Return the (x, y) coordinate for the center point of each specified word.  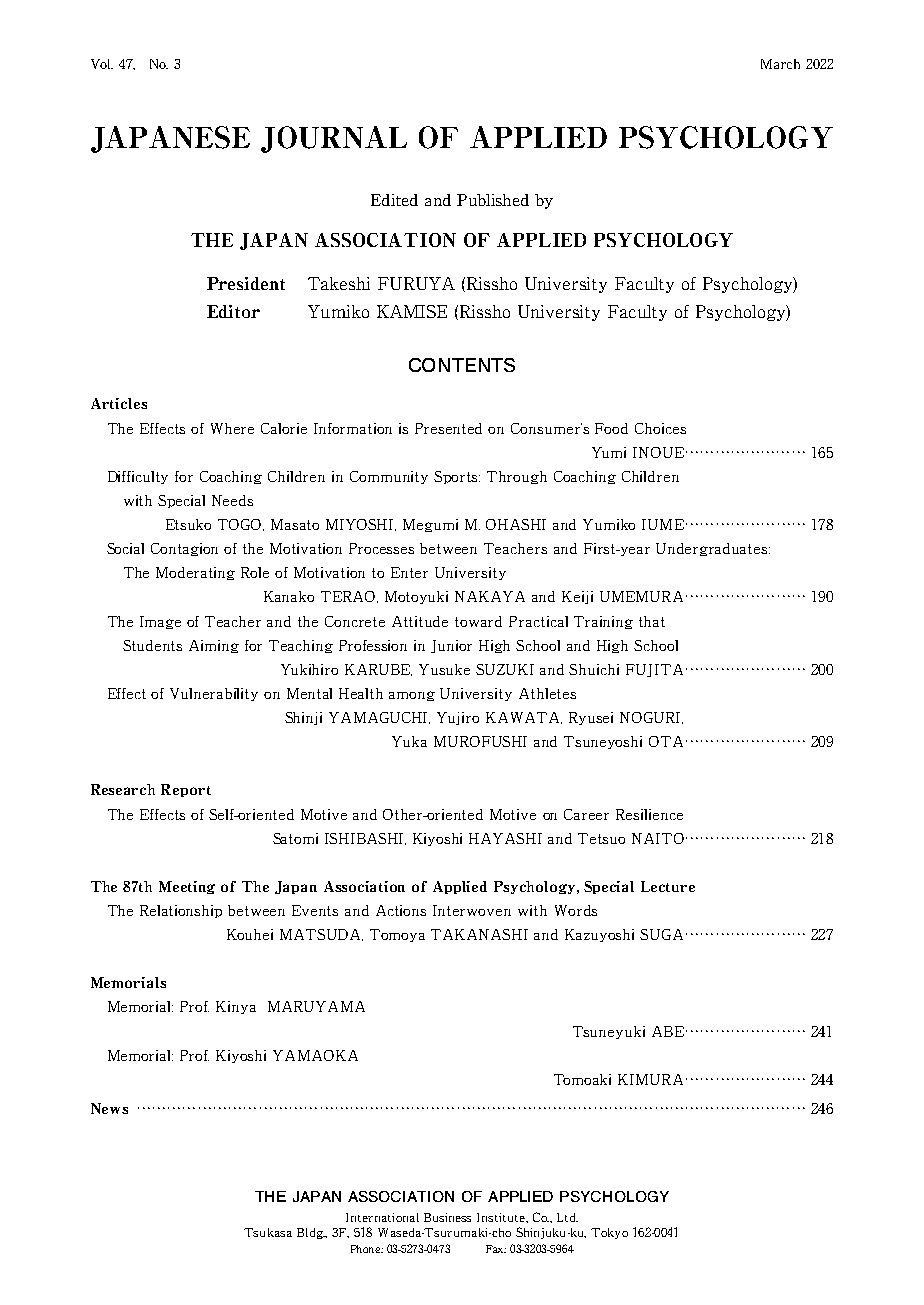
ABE (668, 1031)
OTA (666, 741)
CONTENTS (462, 365)
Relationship (181, 911)
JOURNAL (334, 139)
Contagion (184, 549)
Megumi (430, 525)
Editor (233, 311)
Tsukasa (268, 1232)
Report (186, 790)
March (780, 64)
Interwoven (472, 910)
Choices (660, 428)
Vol (102, 64)
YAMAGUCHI (379, 718)
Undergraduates (713, 549)
